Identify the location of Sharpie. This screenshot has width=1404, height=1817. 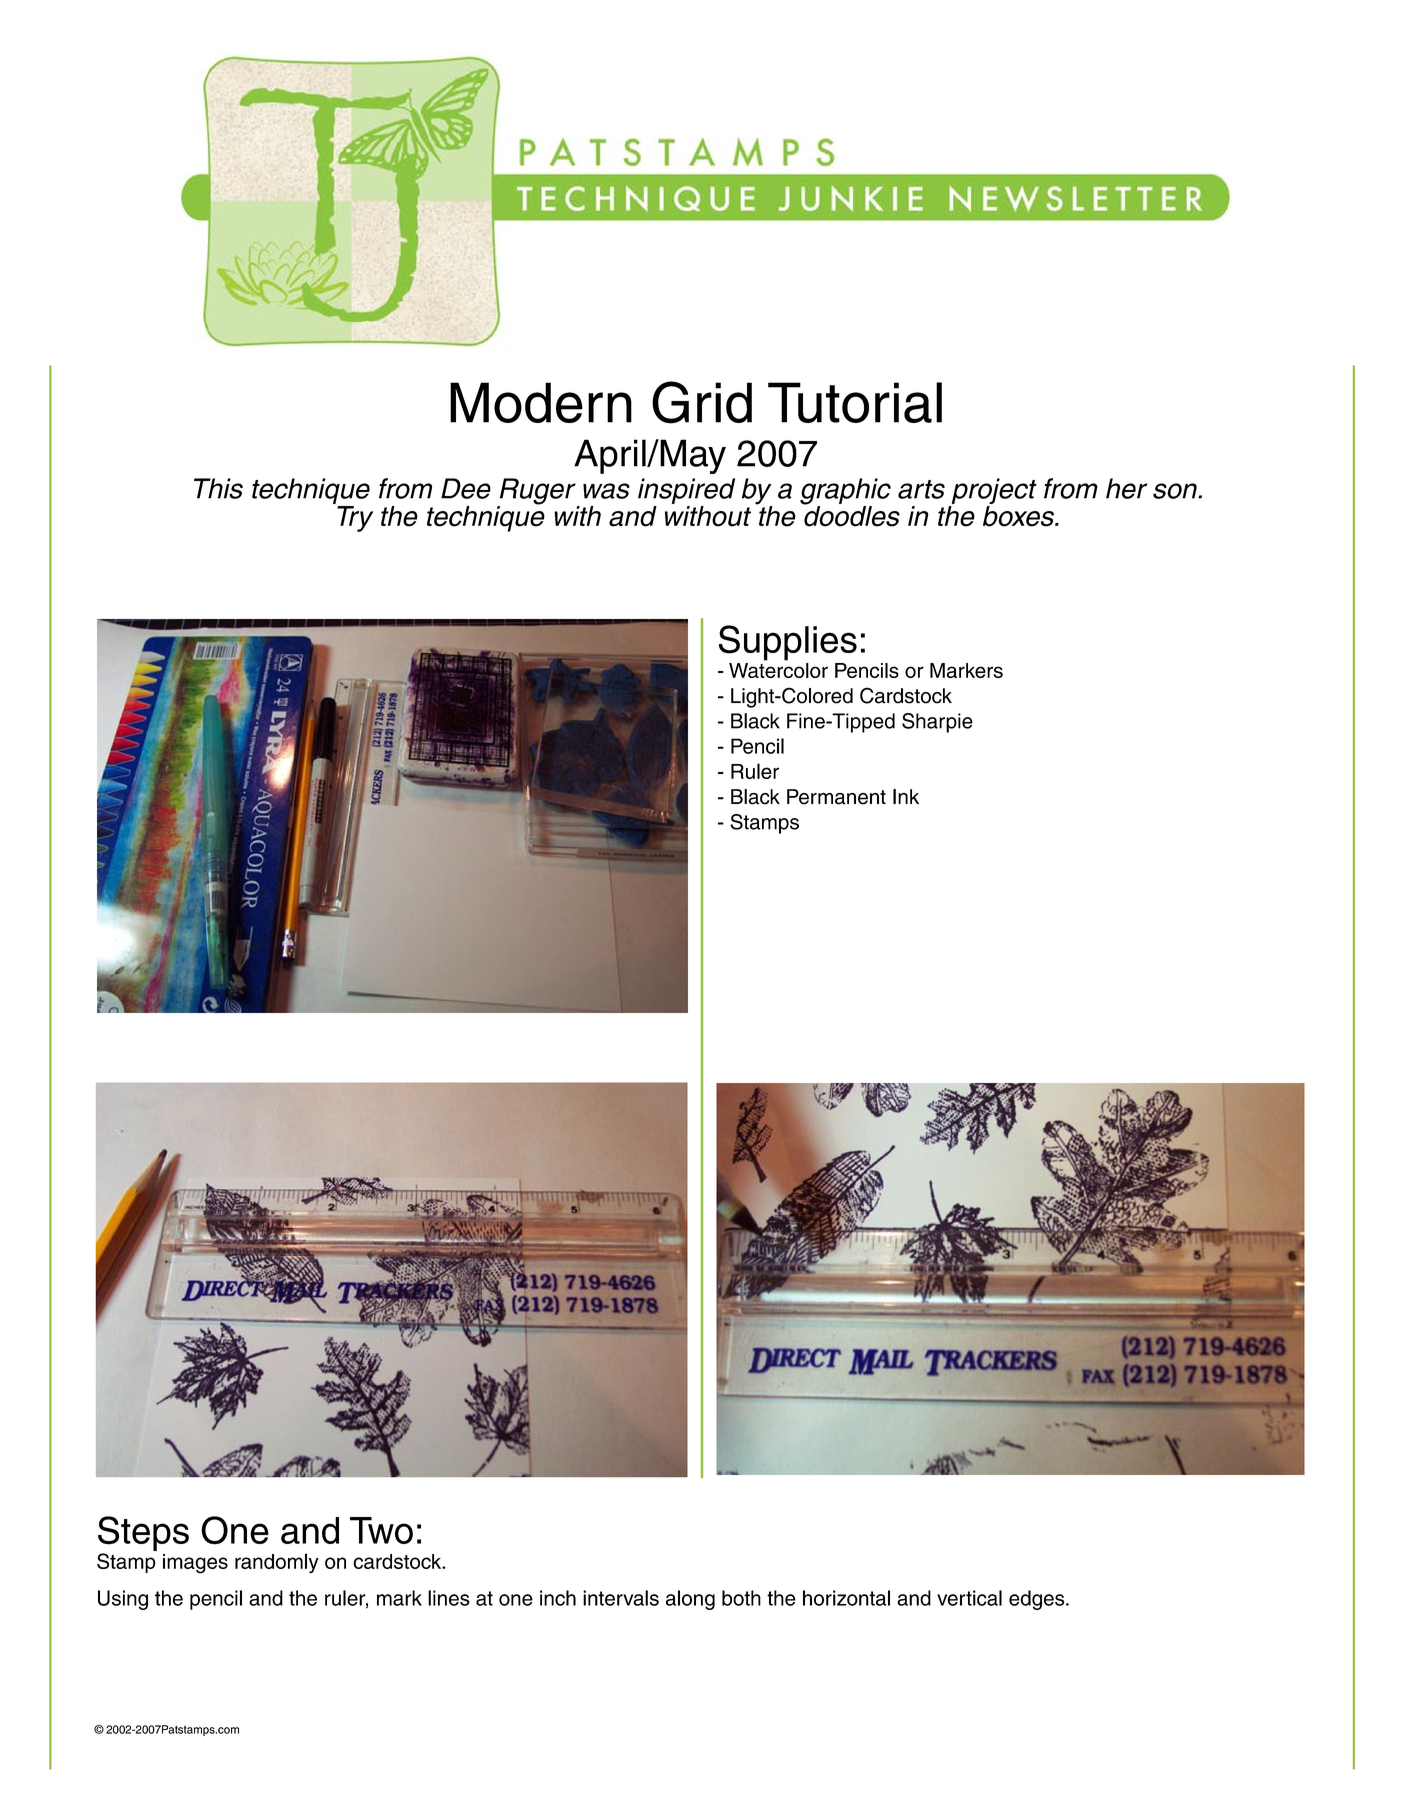
(937, 723).
